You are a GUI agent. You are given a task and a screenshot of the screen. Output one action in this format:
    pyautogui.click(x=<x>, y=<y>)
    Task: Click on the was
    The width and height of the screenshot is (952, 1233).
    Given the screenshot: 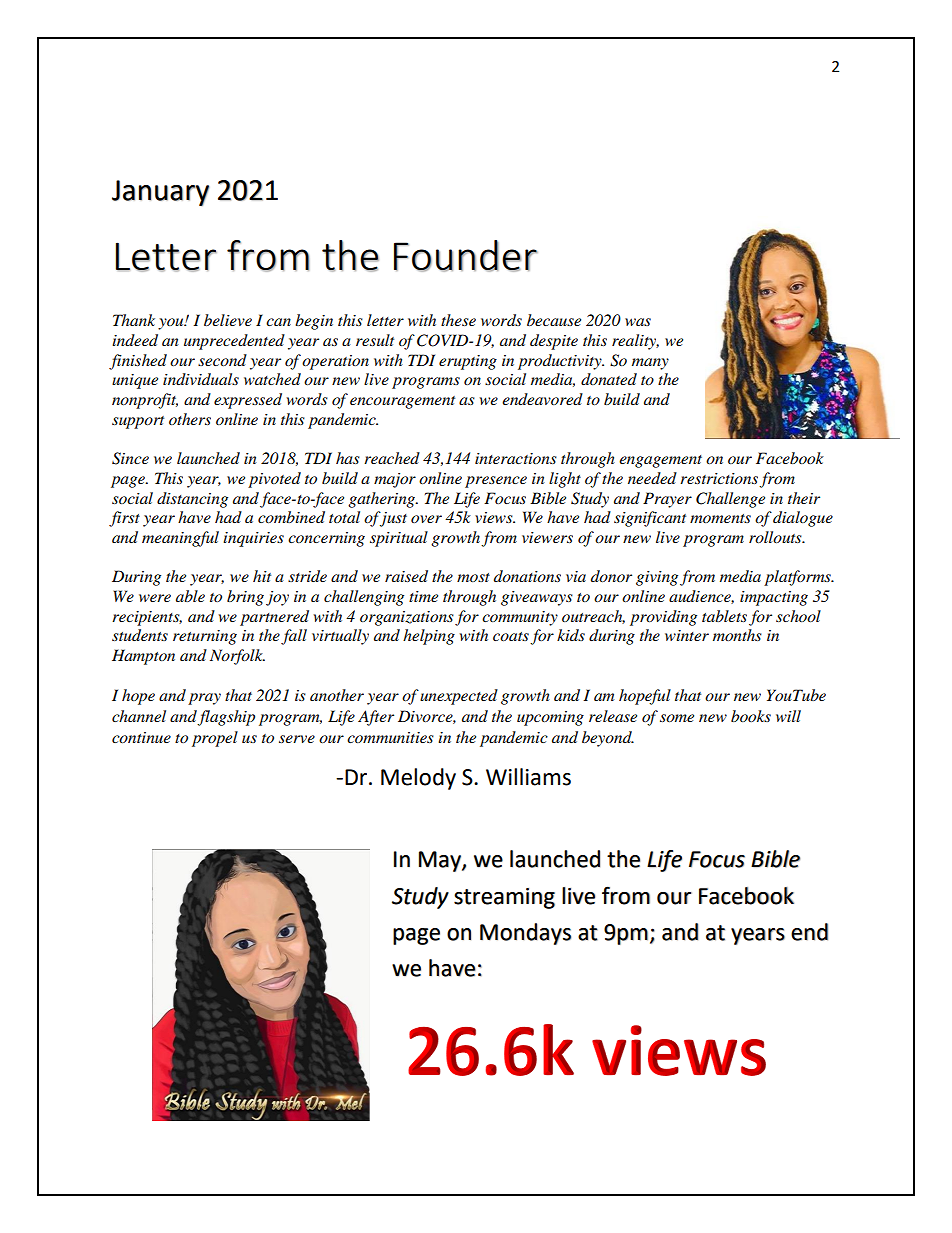 What is the action you would take?
    pyautogui.click(x=638, y=322)
